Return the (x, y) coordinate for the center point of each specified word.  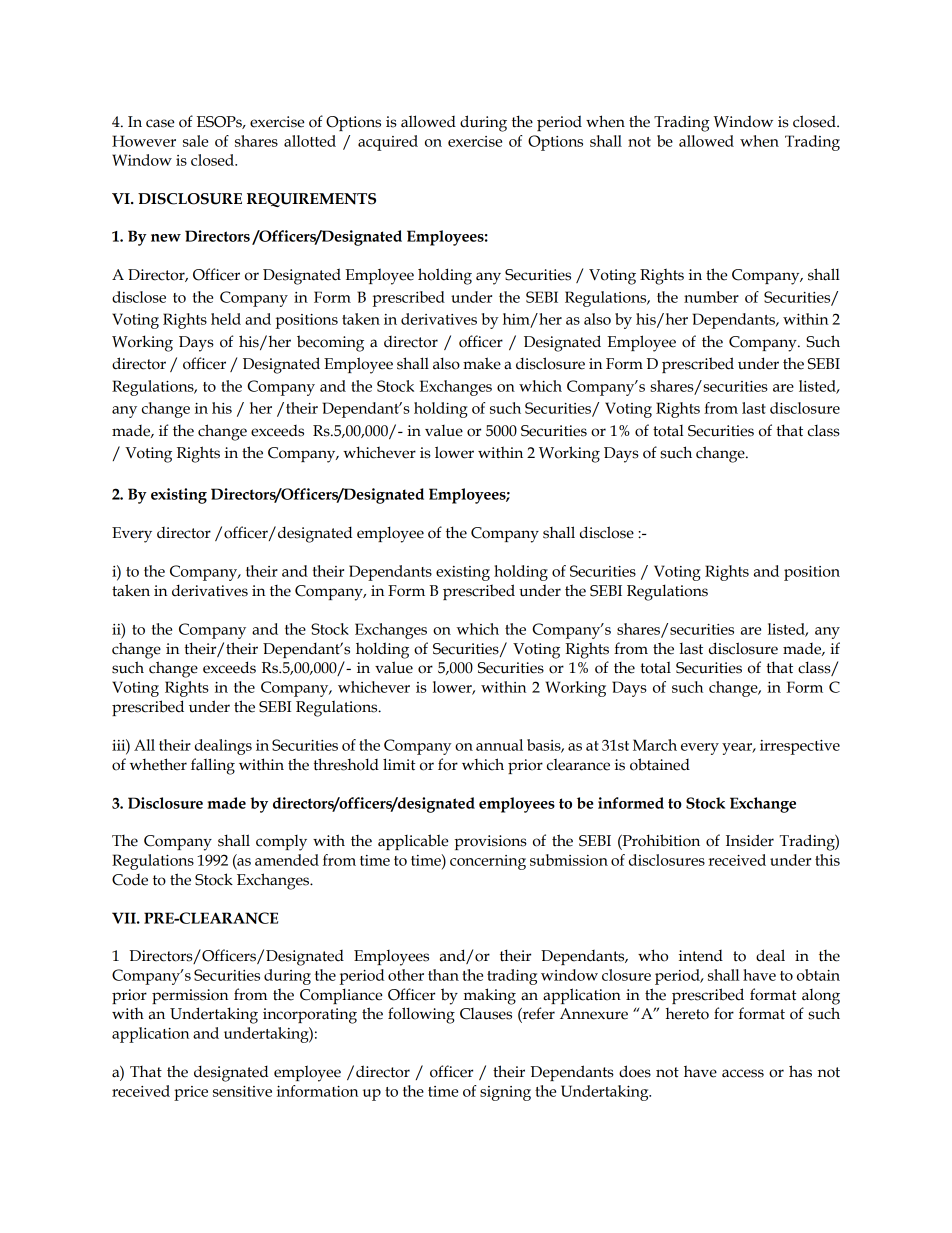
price (191, 1093)
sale (195, 141)
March (655, 745)
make (482, 363)
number (711, 297)
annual (499, 745)
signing (505, 1093)
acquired (388, 143)
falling (213, 766)
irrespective (800, 747)
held (226, 319)
